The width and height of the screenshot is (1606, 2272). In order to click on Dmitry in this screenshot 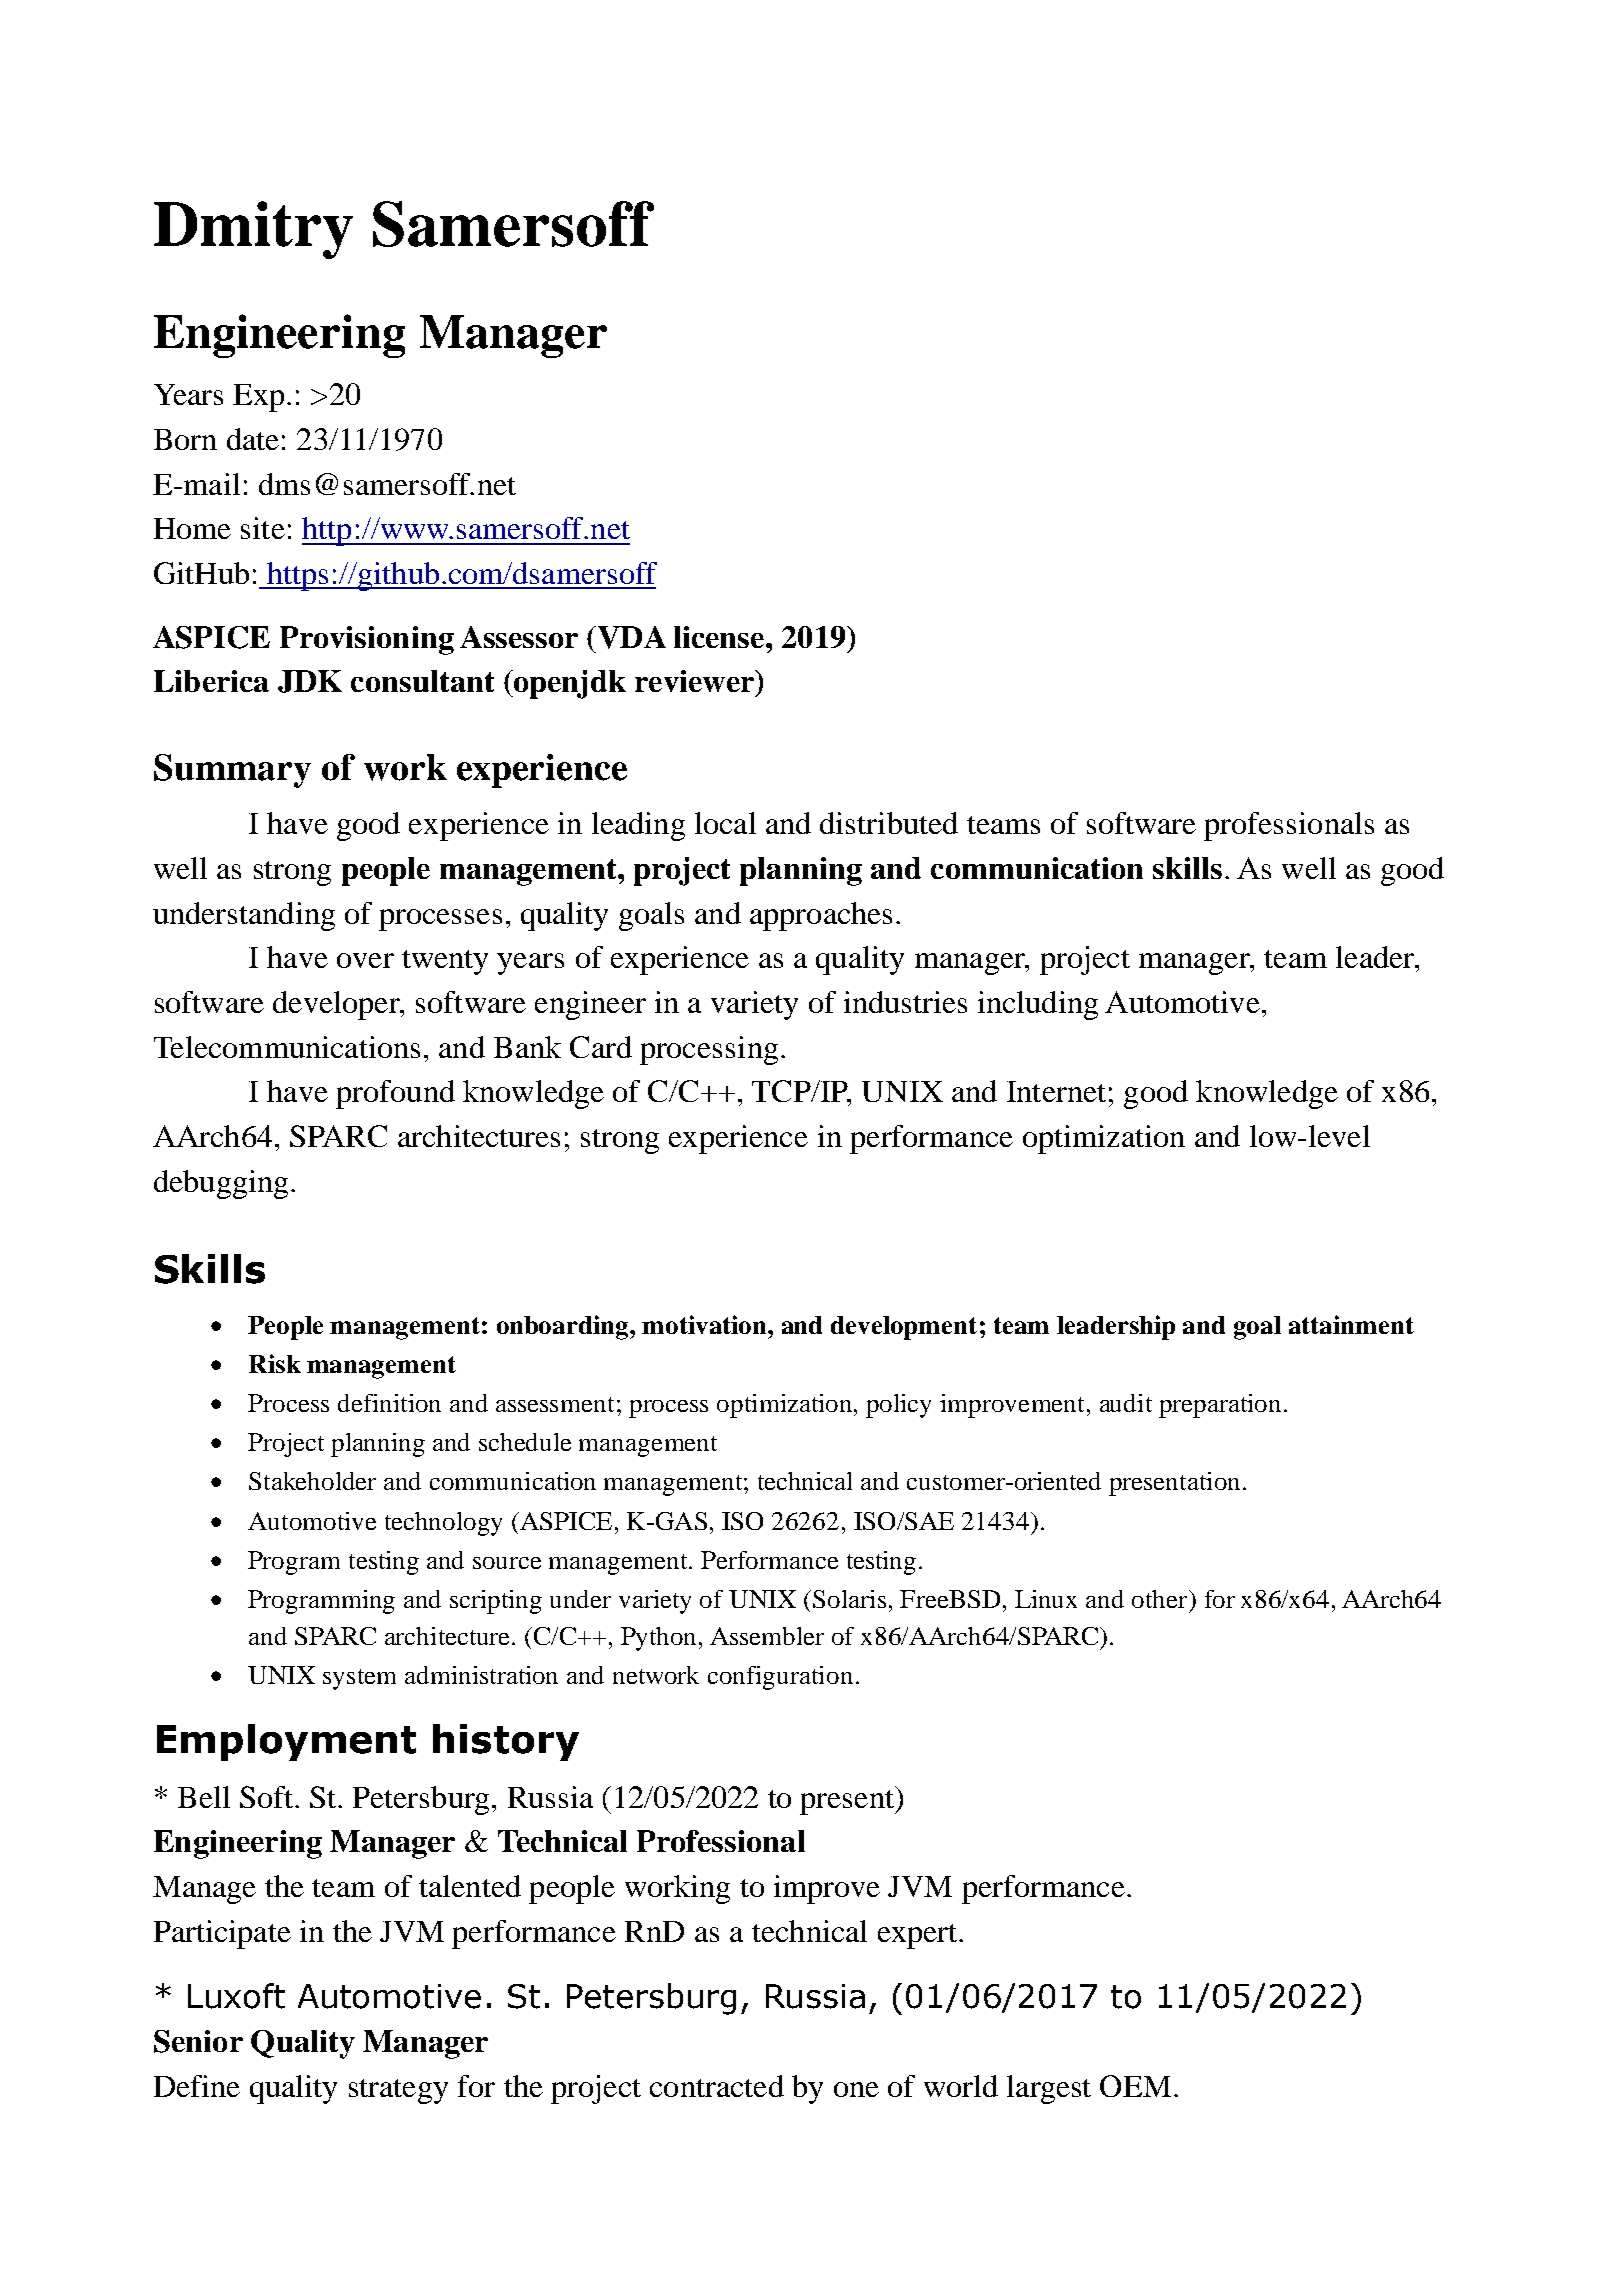, I will do `click(253, 230)`.
